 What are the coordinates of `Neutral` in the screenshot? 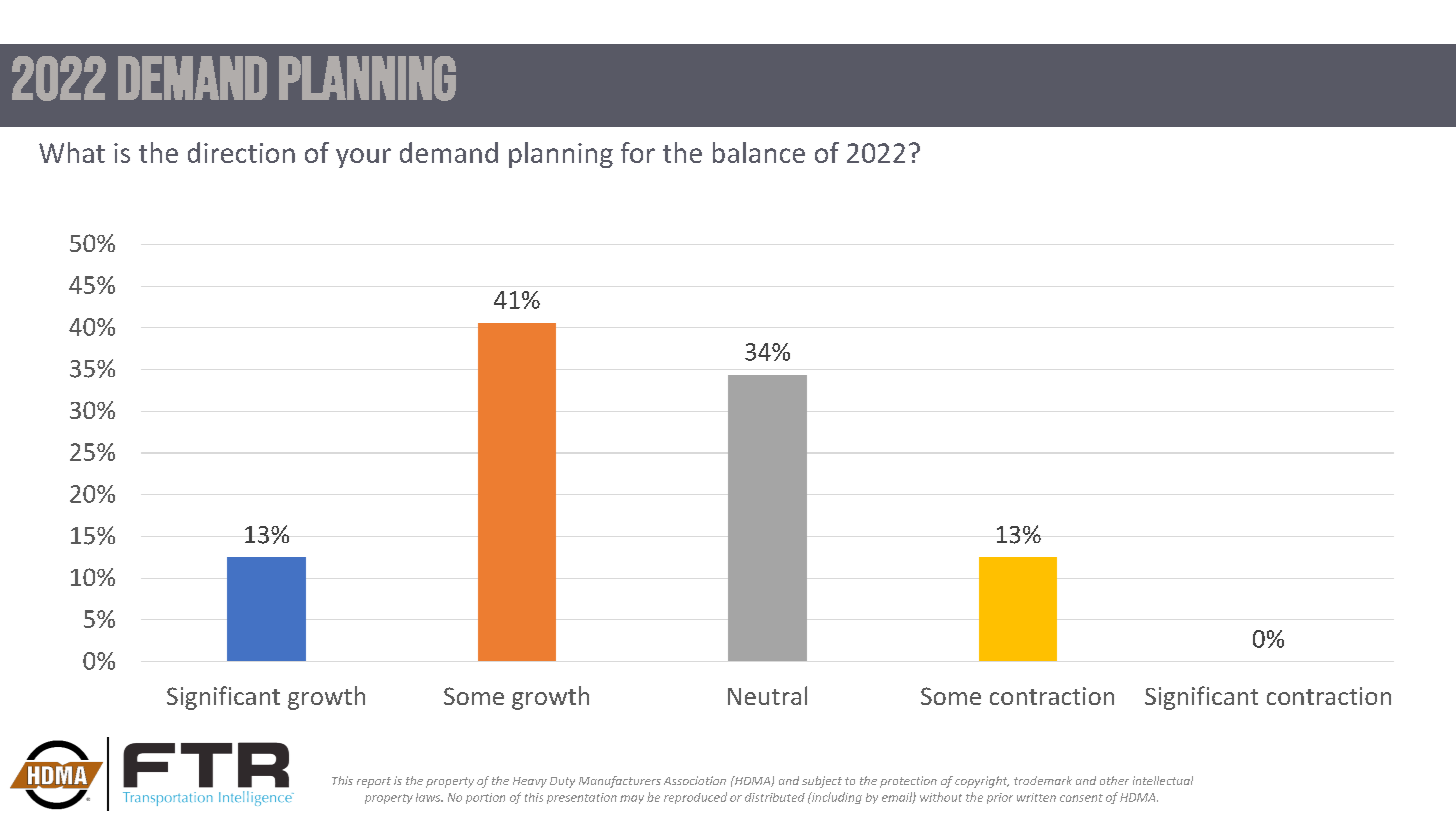 It's located at (767, 695).
